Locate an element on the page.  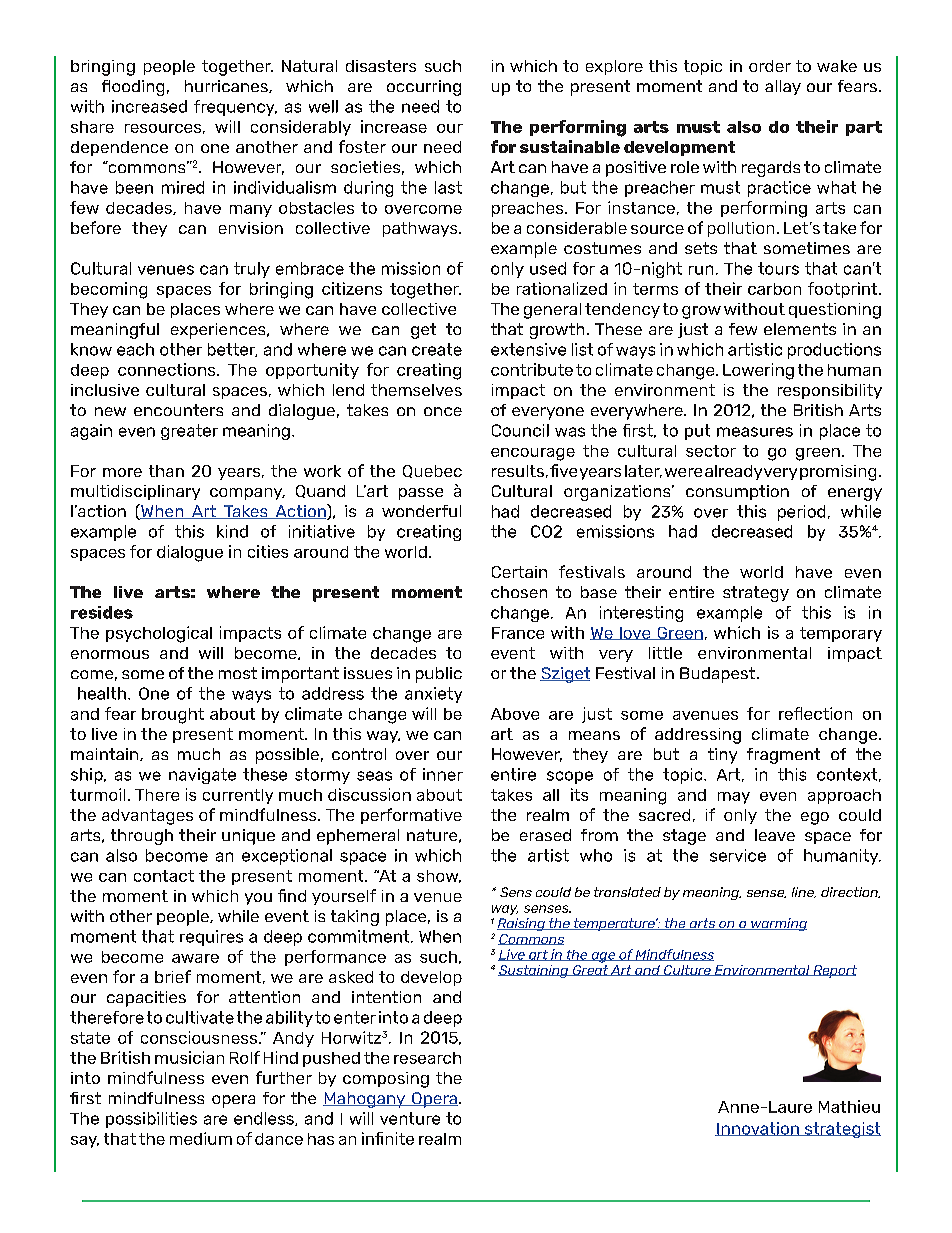
chosen is located at coordinates (519, 592).
